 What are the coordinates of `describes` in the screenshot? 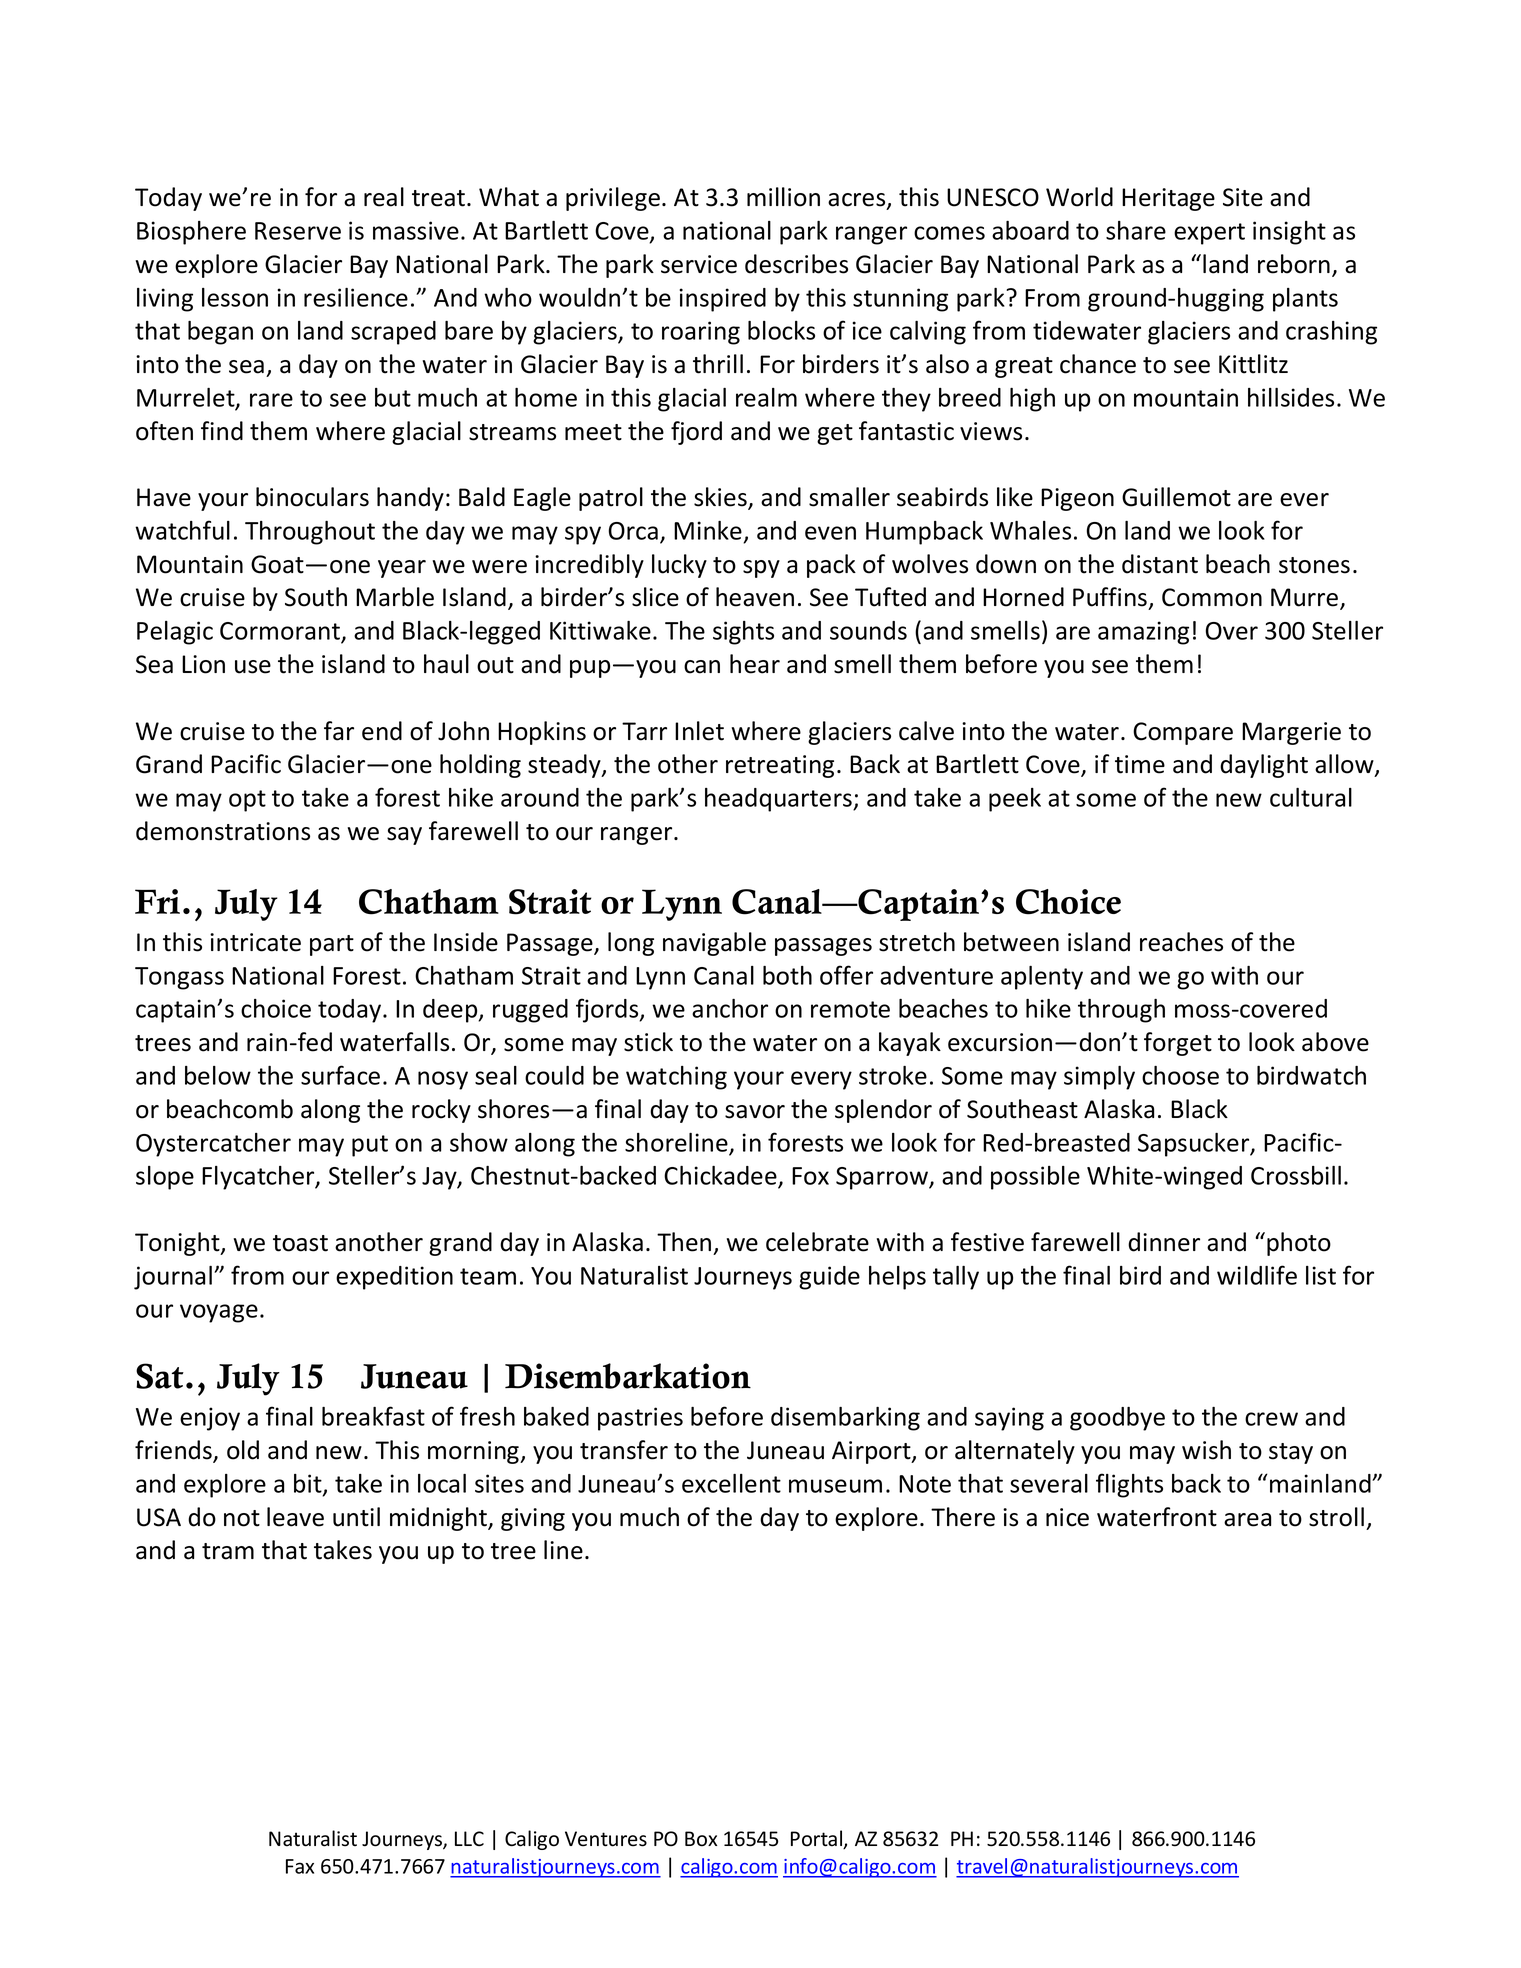 It's located at (796, 264).
